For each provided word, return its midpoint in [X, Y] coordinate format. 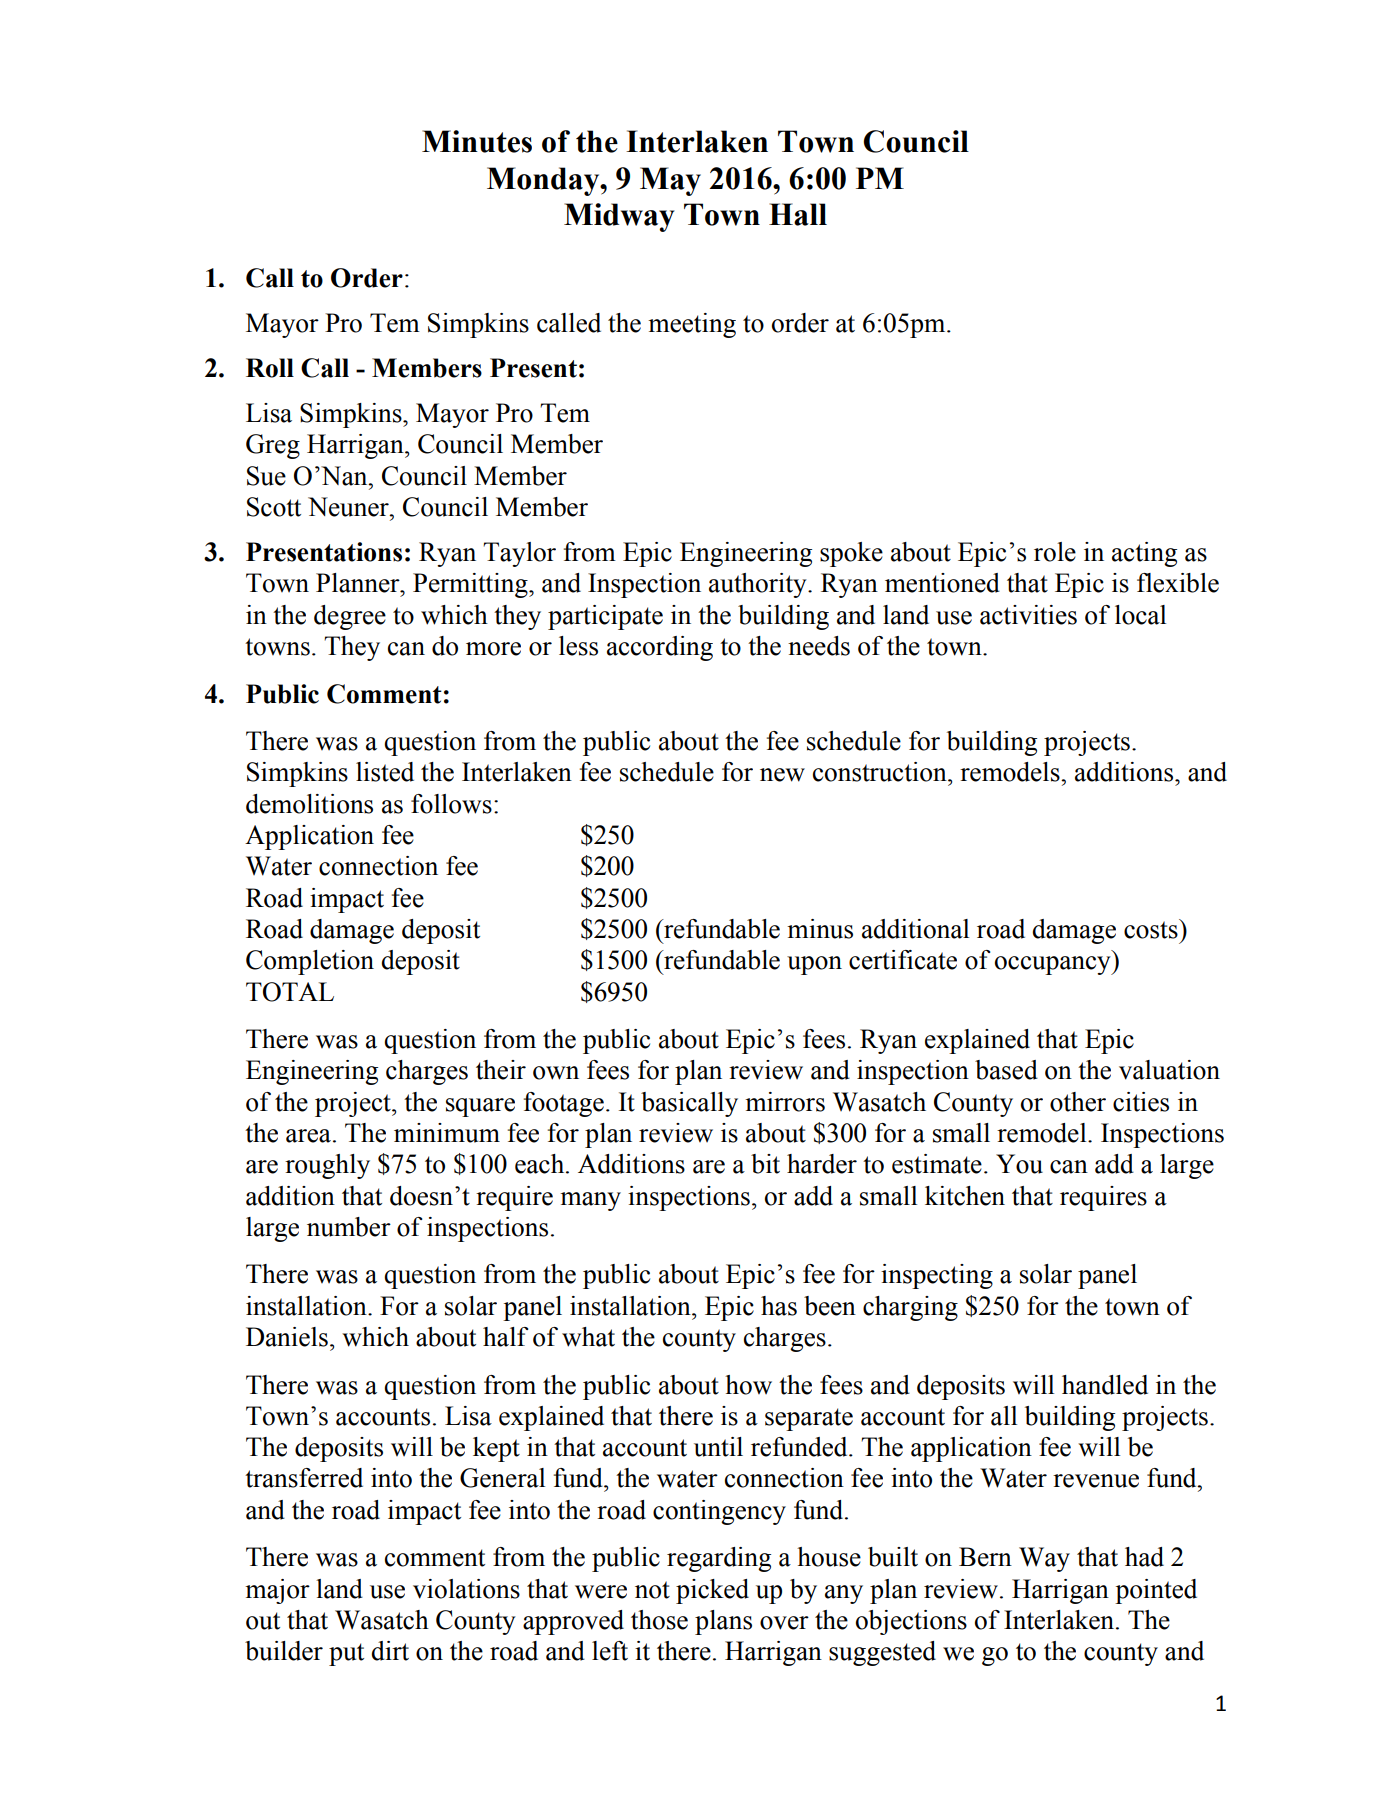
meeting [692, 325]
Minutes [477, 141]
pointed [1156, 1591]
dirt [390, 1651]
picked [712, 1591]
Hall [798, 214]
